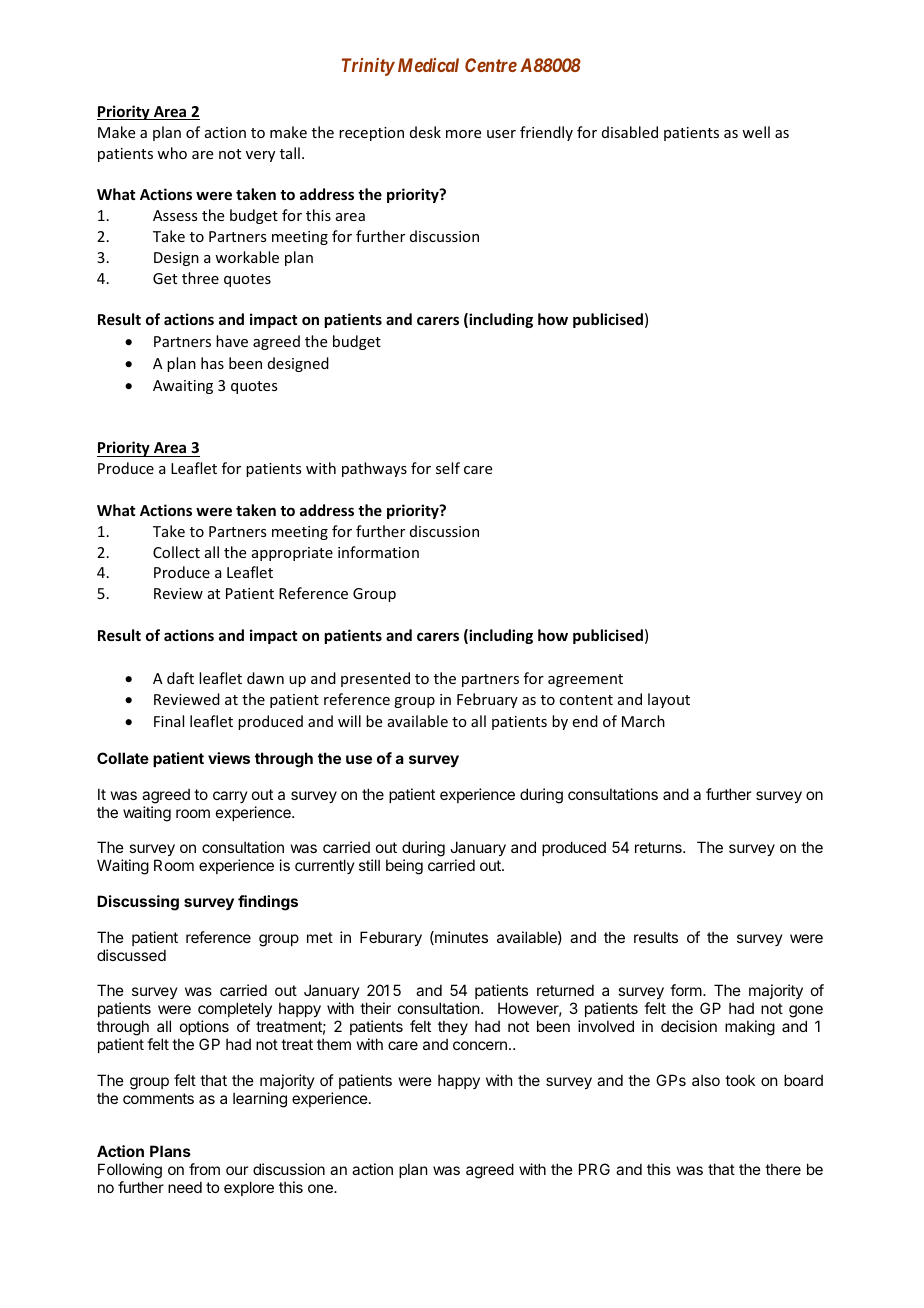 The image size is (924, 1308). What do you see at coordinates (487, 700) in the image?
I see `February` at bounding box center [487, 700].
